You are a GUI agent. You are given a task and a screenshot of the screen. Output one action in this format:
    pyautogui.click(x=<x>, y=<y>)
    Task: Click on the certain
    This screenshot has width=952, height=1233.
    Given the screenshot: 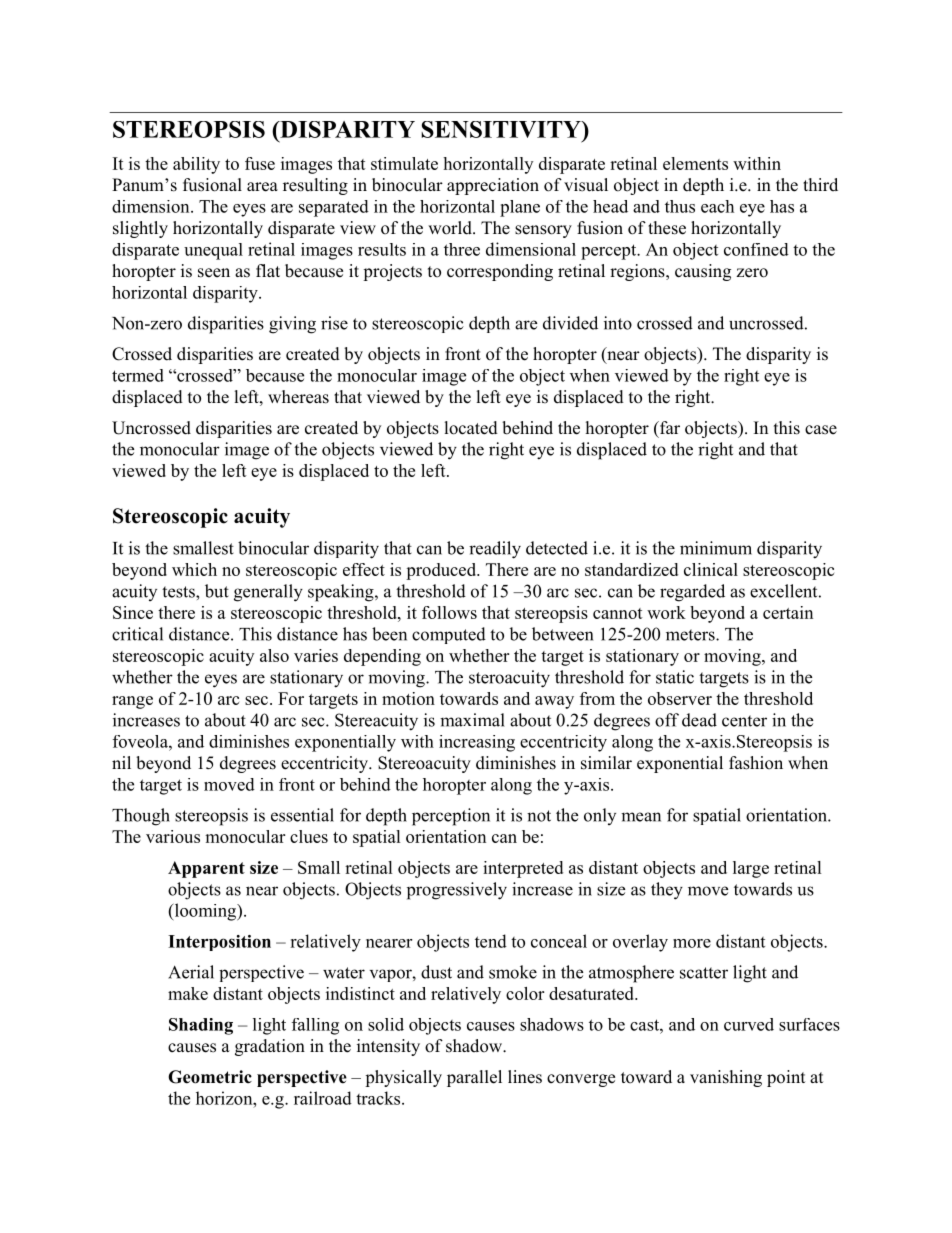 What is the action you would take?
    pyautogui.click(x=788, y=612)
